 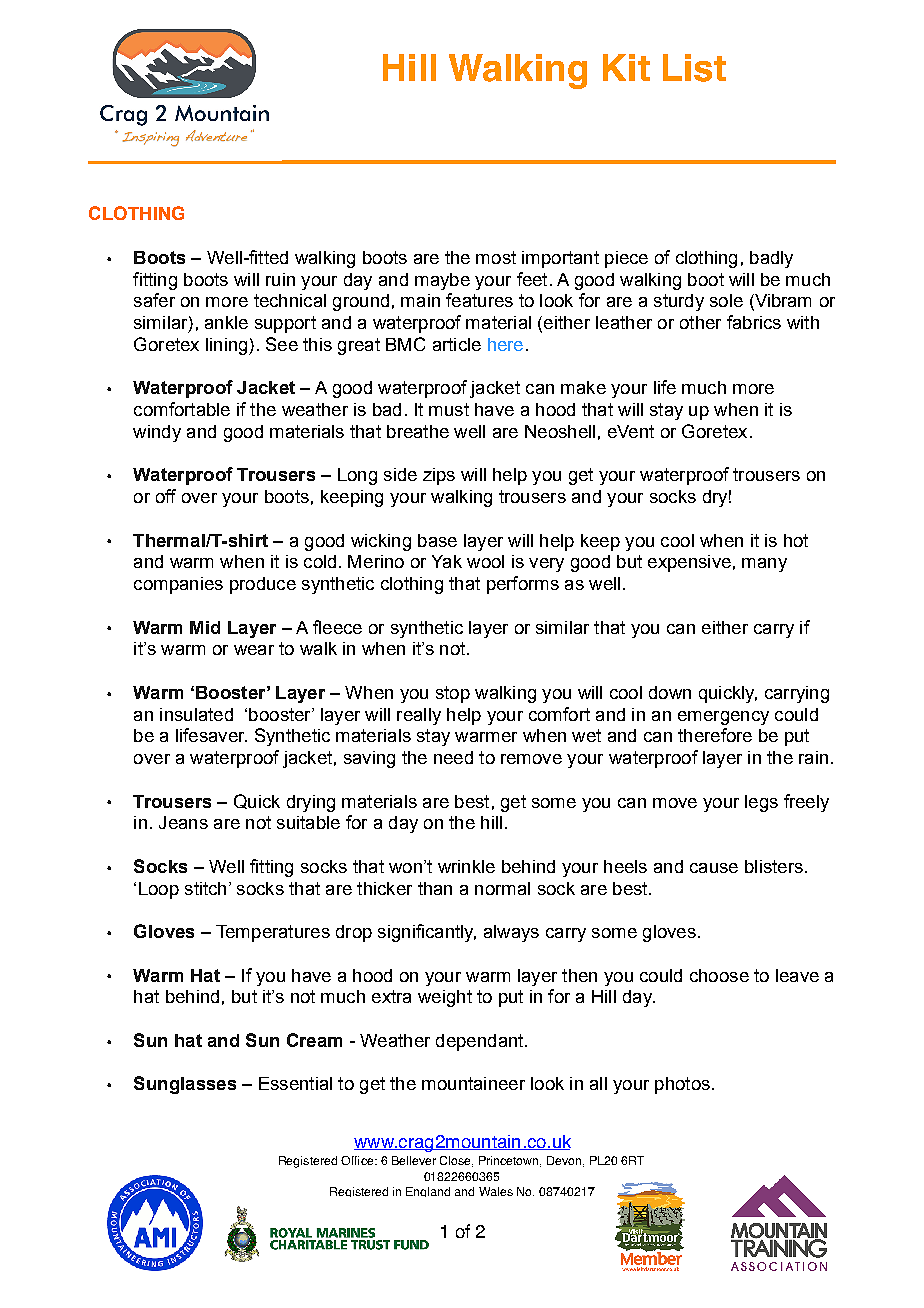 I want to click on normal, so click(x=502, y=888).
